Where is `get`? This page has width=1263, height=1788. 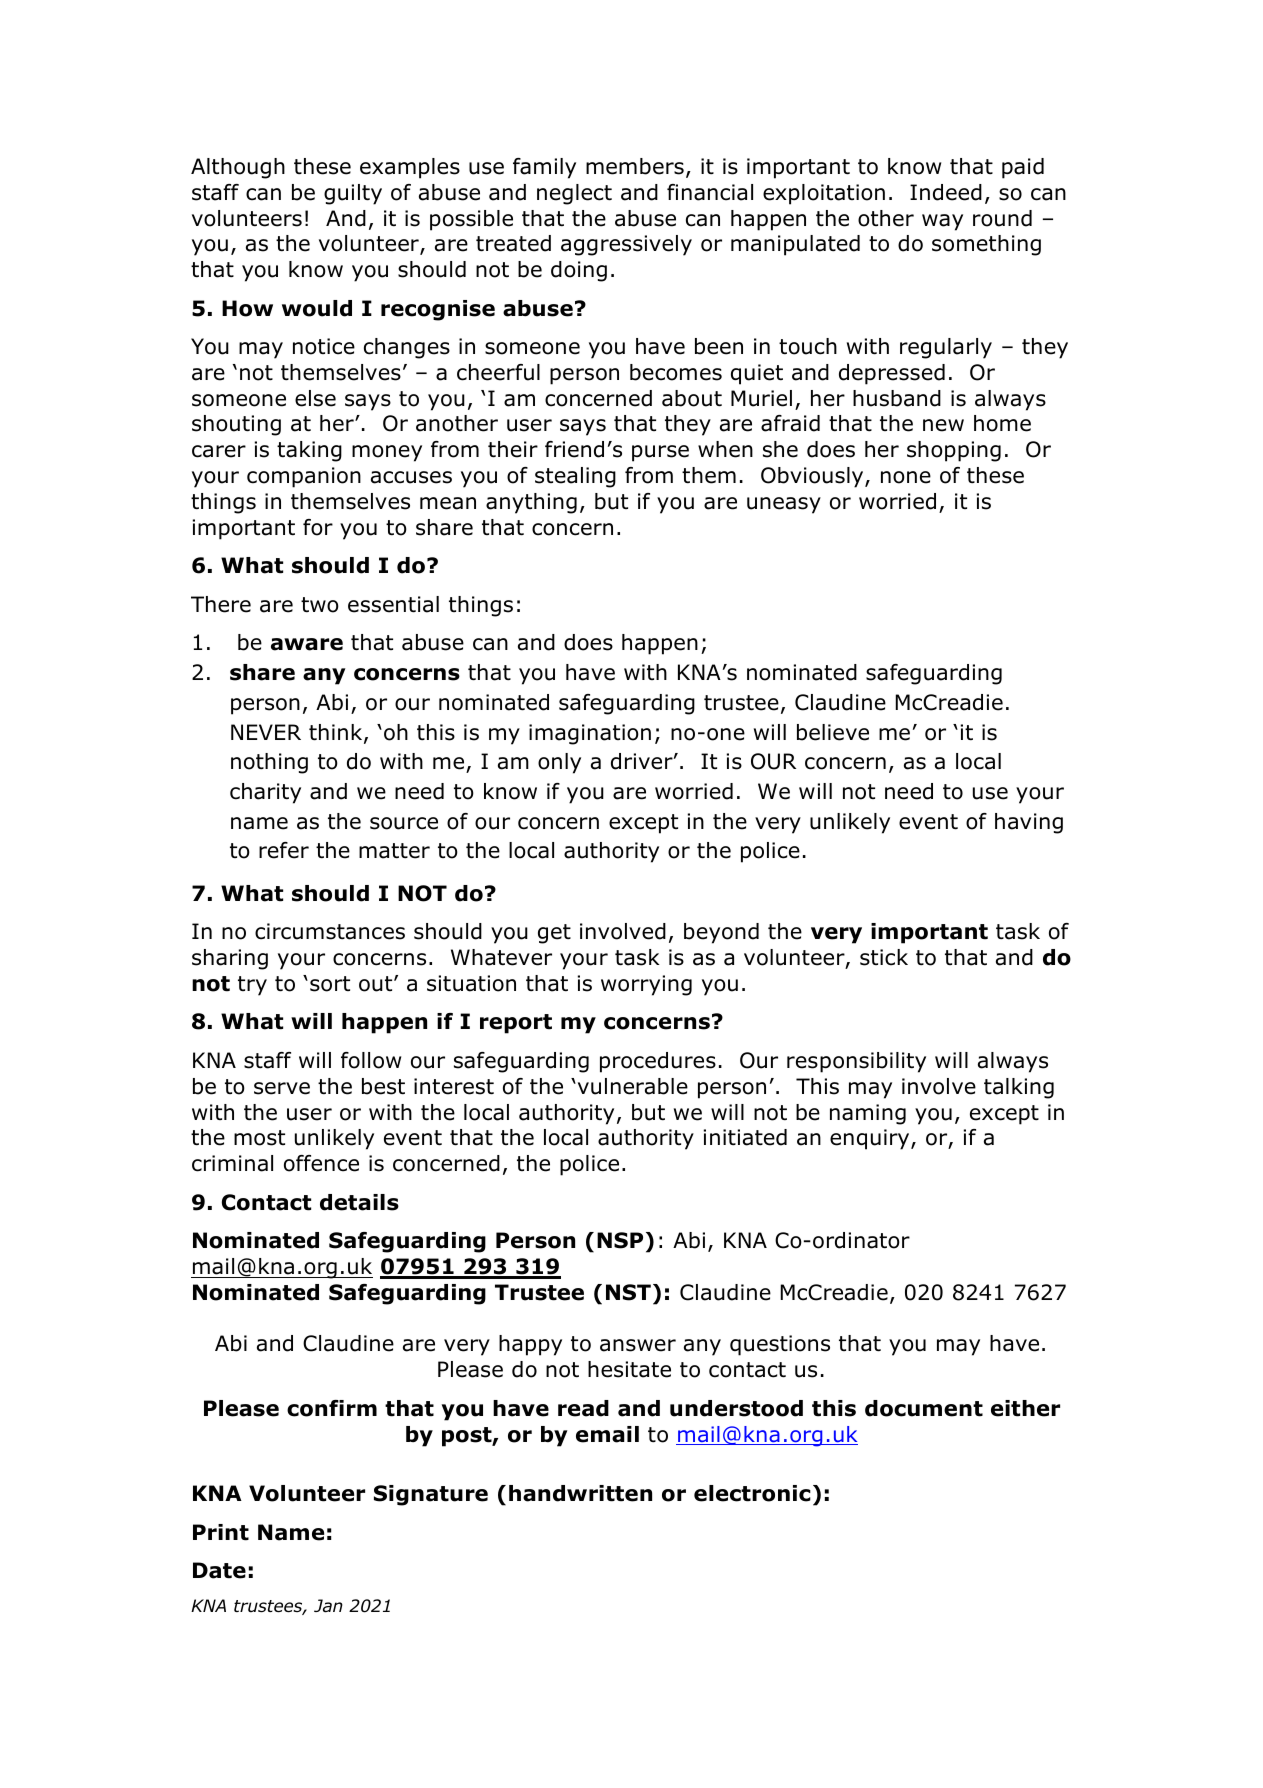 get is located at coordinates (554, 934).
